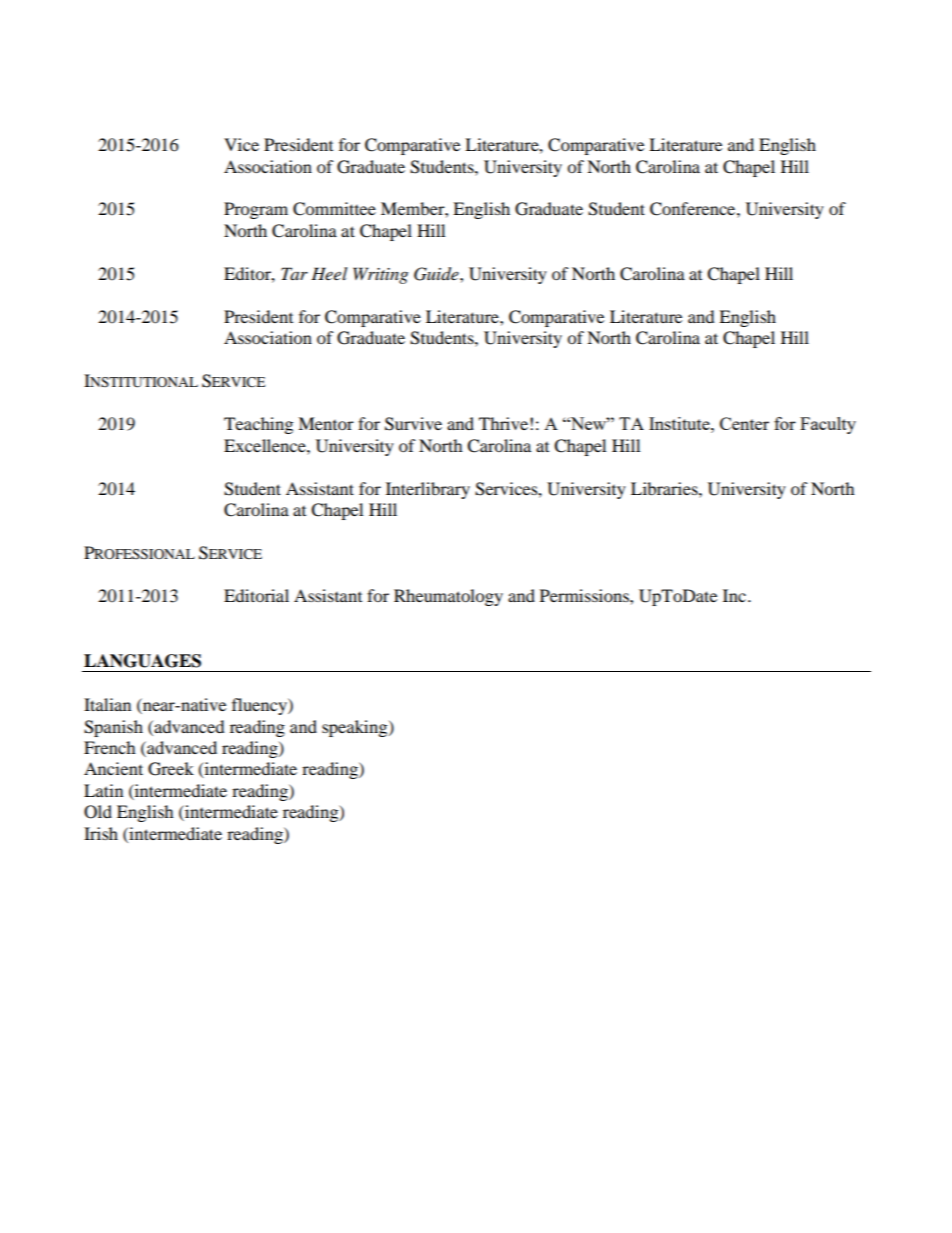  Describe the element at coordinates (448, 597) in the screenshot. I see `Rheumatology` at that location.
